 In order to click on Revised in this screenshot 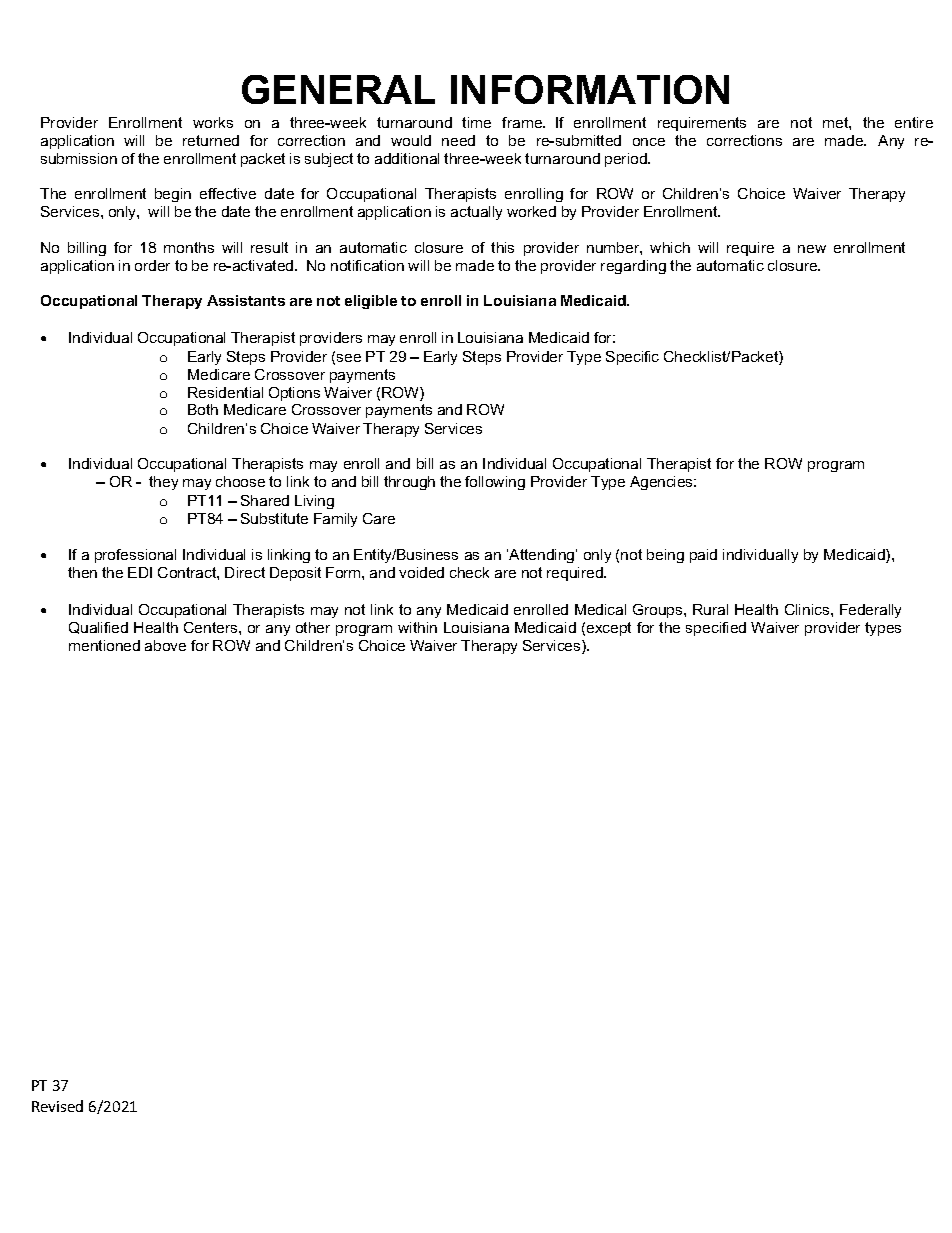, I will do `click(57, 1106)`.
